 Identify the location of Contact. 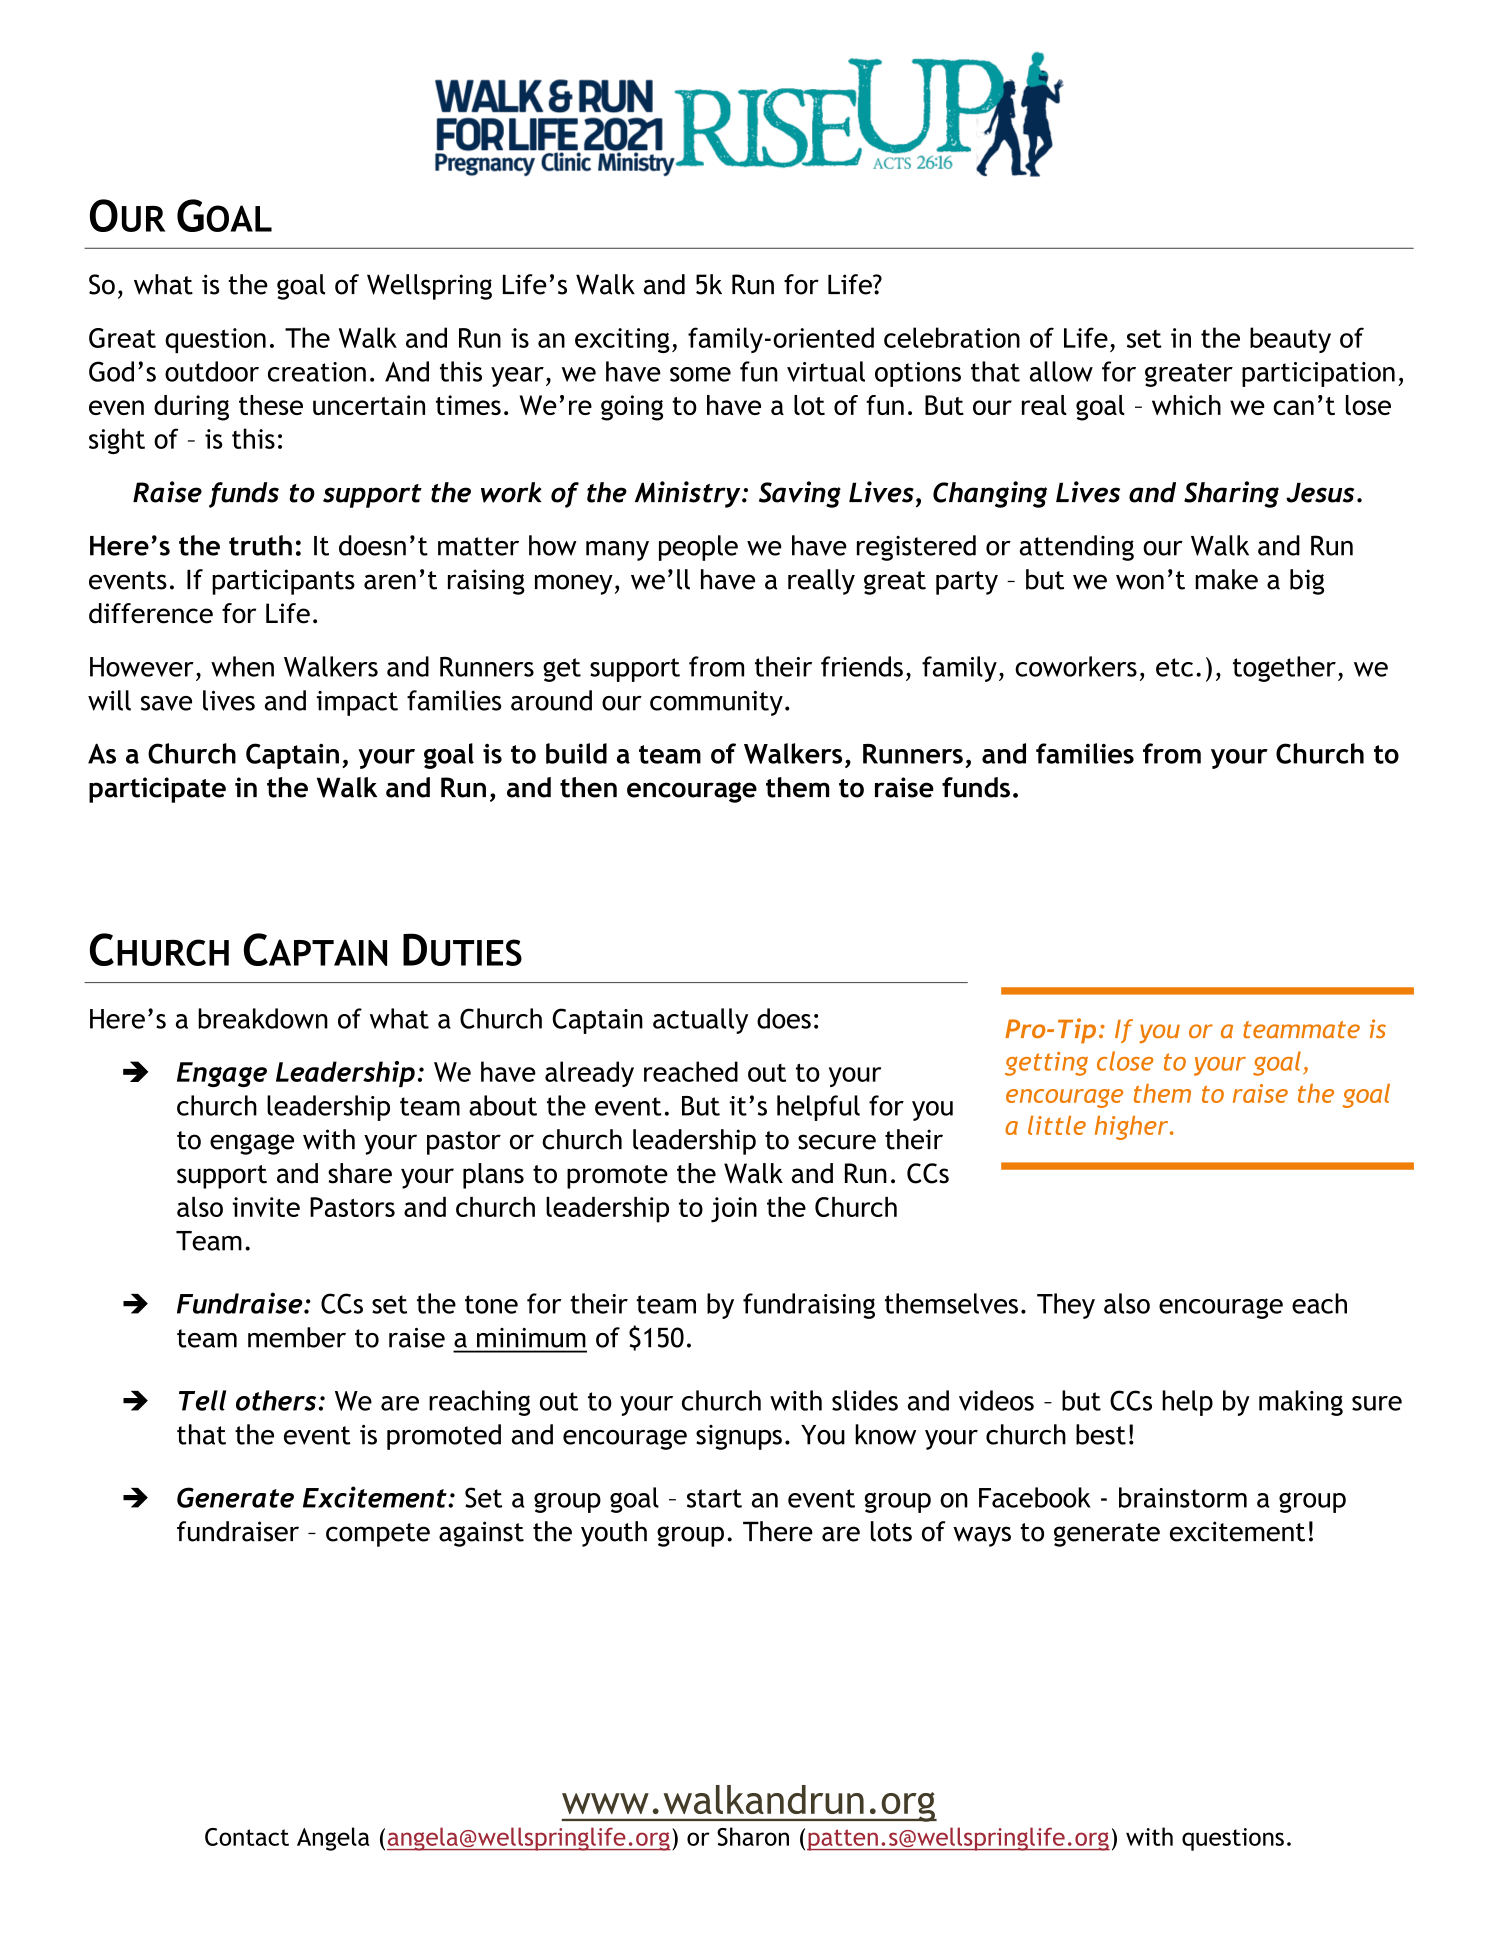
(247, 1837).
